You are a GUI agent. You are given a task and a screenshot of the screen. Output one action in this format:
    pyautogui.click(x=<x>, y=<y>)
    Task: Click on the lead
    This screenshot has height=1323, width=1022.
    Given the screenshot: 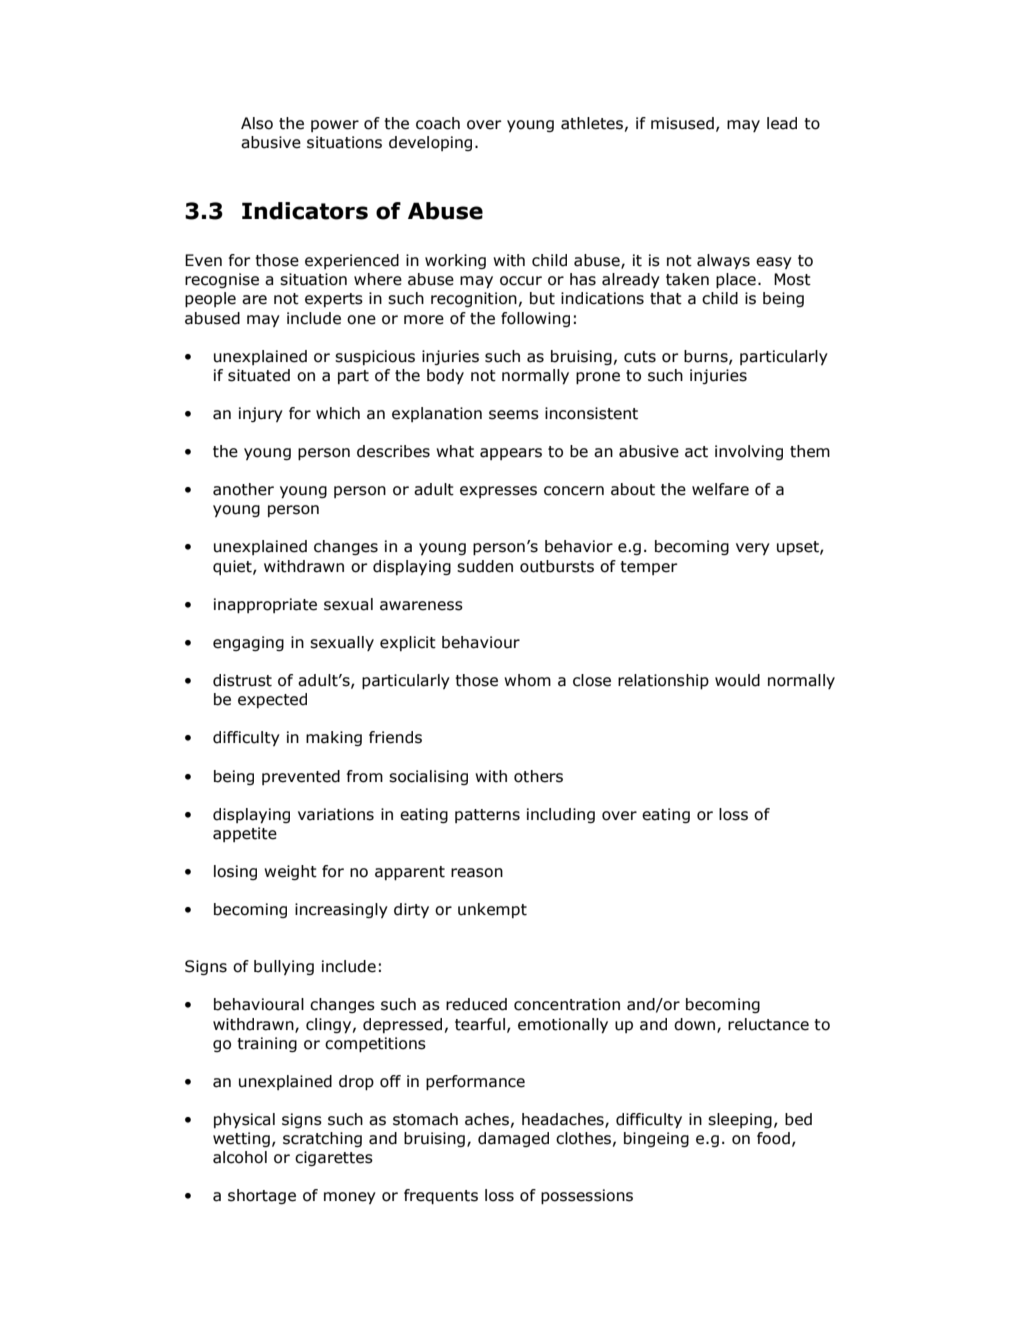 What is the action you would take?
    pyautogui.click(x=782, y=123)
